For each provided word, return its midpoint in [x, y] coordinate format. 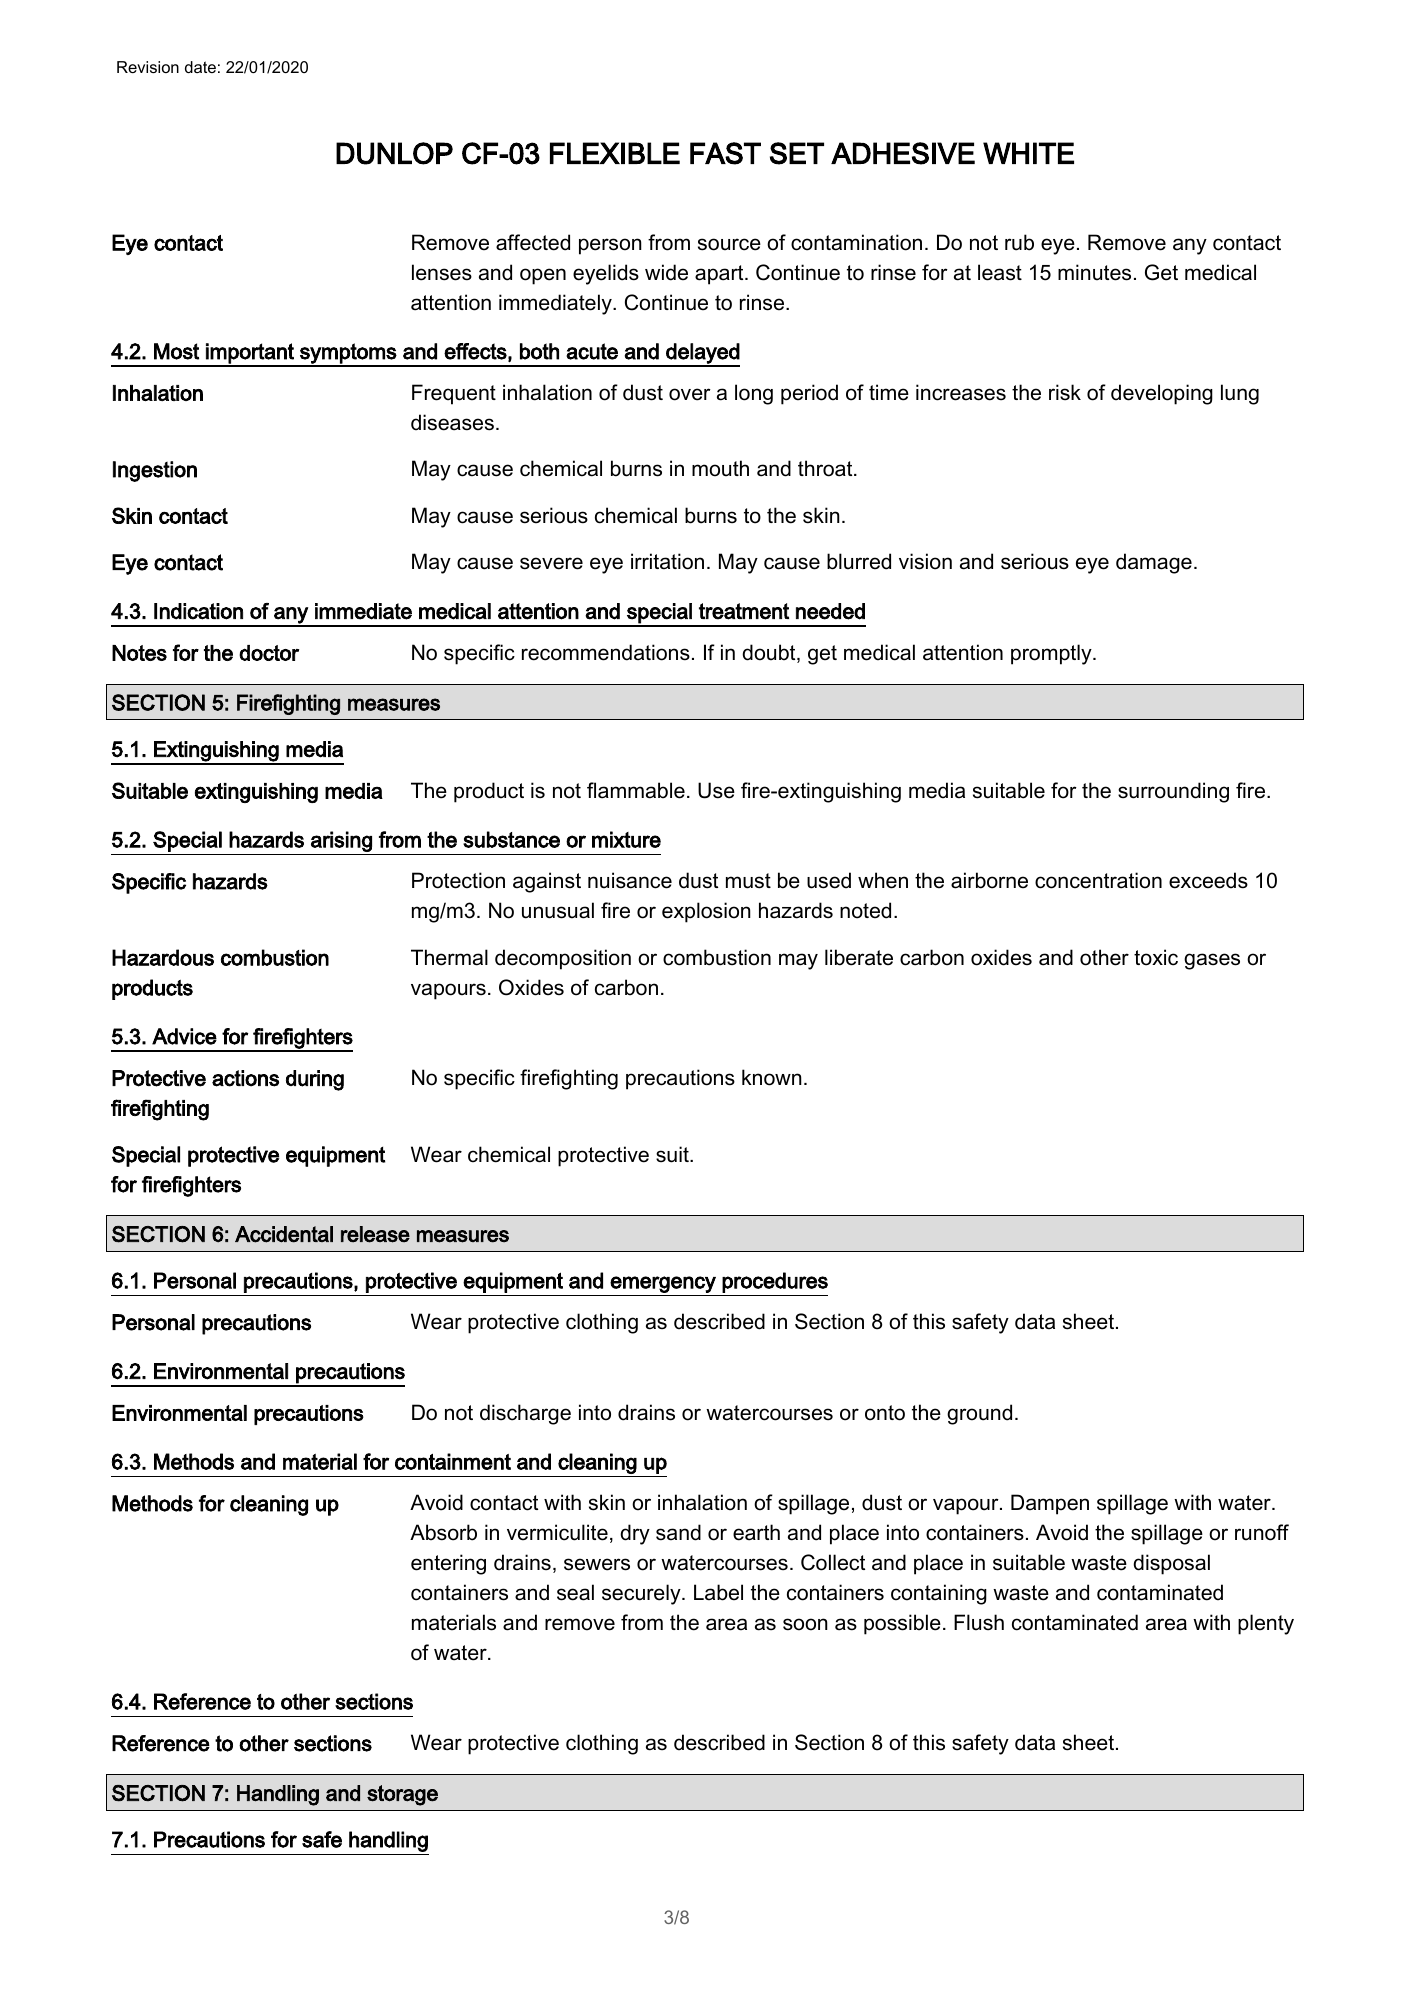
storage [402, 1795]
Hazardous [163, 957]
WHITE [1028, 153]
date [200, 67]
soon [805, 1624]
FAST [725, 153]
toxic [1156, 957]
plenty [1266, 1624]
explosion [706, 912]
